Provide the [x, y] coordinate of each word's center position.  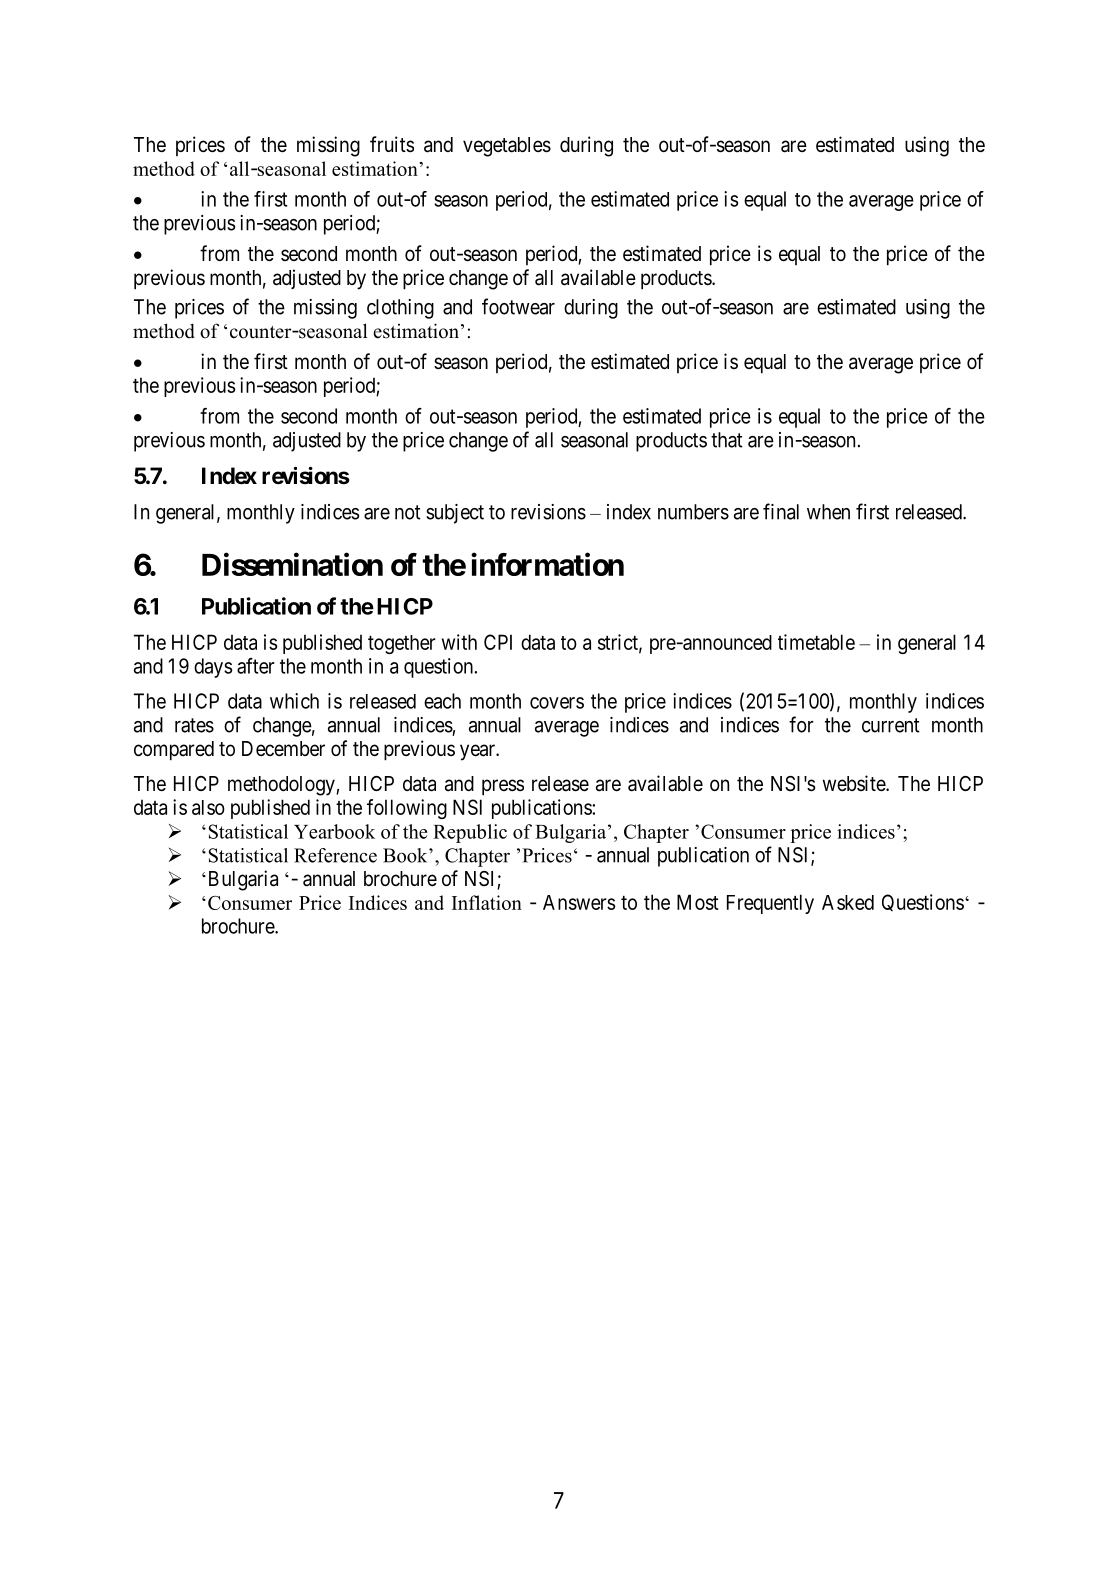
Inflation [487, 902]
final [781, 511]
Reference [335, 855]
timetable [816, 642]
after [256, 666]
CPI [498, 642]
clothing [400, 309]
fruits [392, 144]
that [727, 440]
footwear [518, 306]
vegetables [507, 147]
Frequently [770, 904]
